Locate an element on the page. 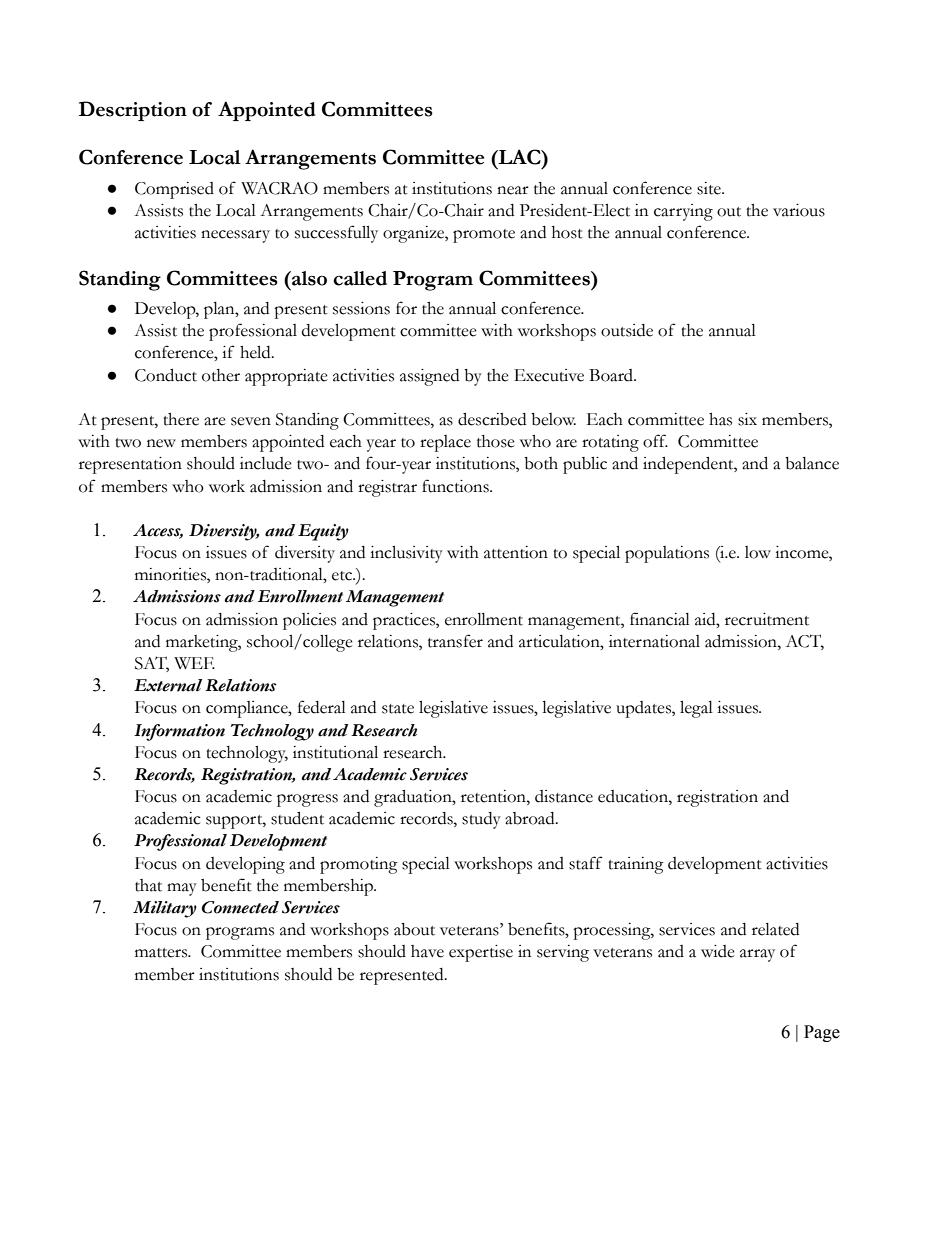 This page has width=952, height=1233. Information is located at coordinates (179, 732).
